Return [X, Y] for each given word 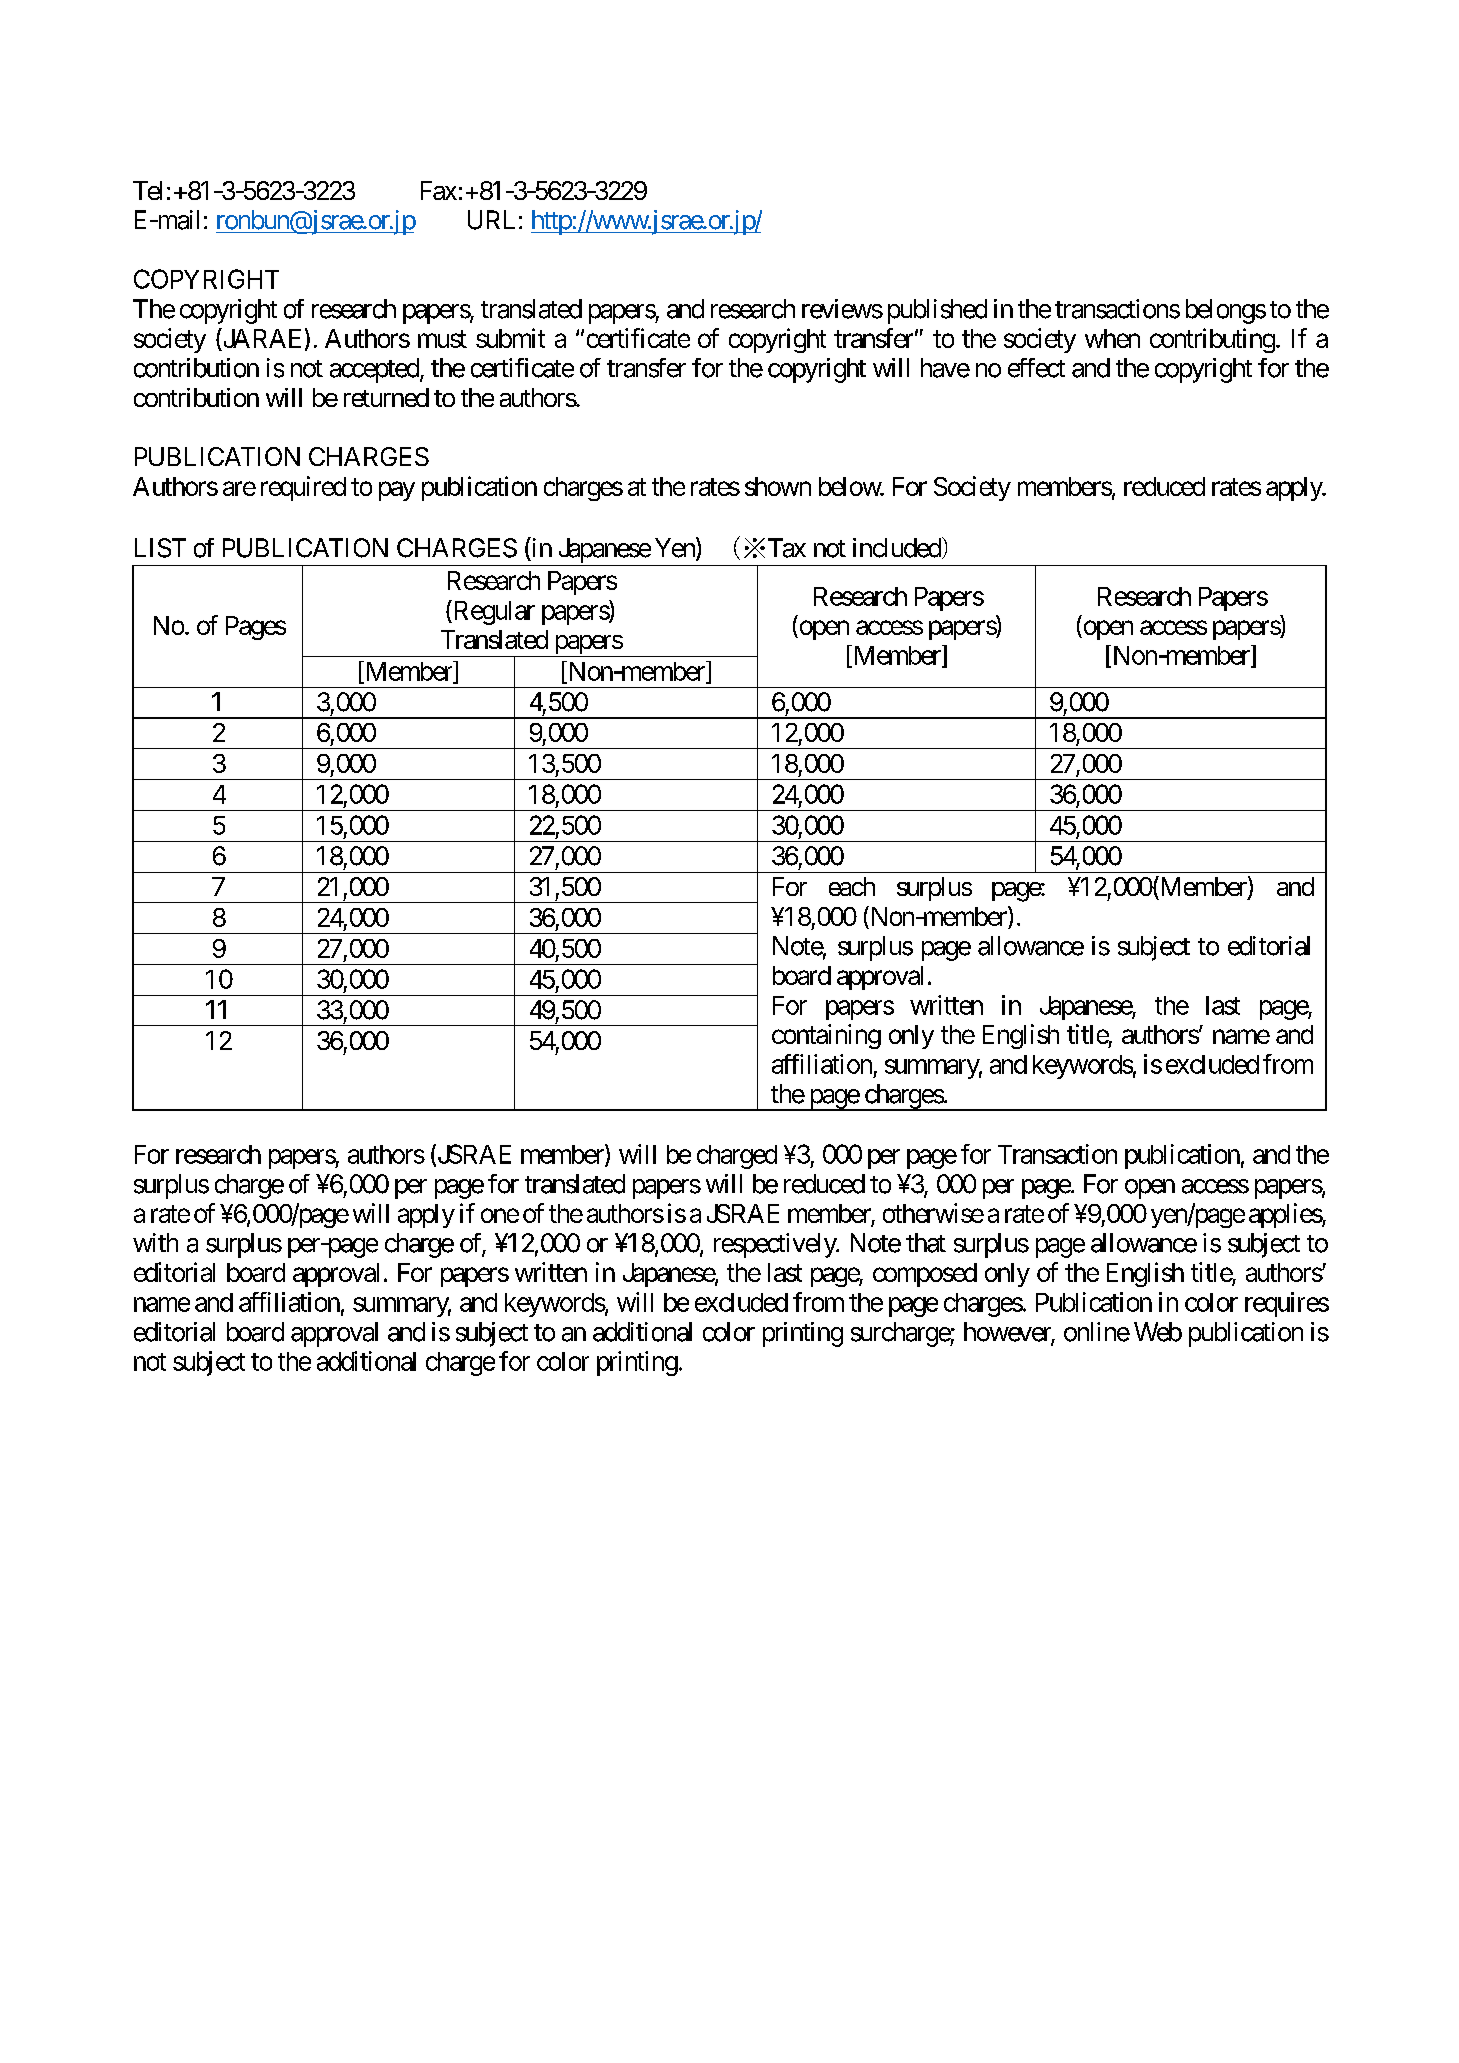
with [155, 1242]
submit [510, 338]
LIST [160, 548]
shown [778, 486]
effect [1036, 368]
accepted [375, 370]
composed [925, 1275]
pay [397, 491]
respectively [776, 1245]
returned [386, 397]
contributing [1212, 340]
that [926, 1243]
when [1112, 338]
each [852, 886]
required [303, 488]
